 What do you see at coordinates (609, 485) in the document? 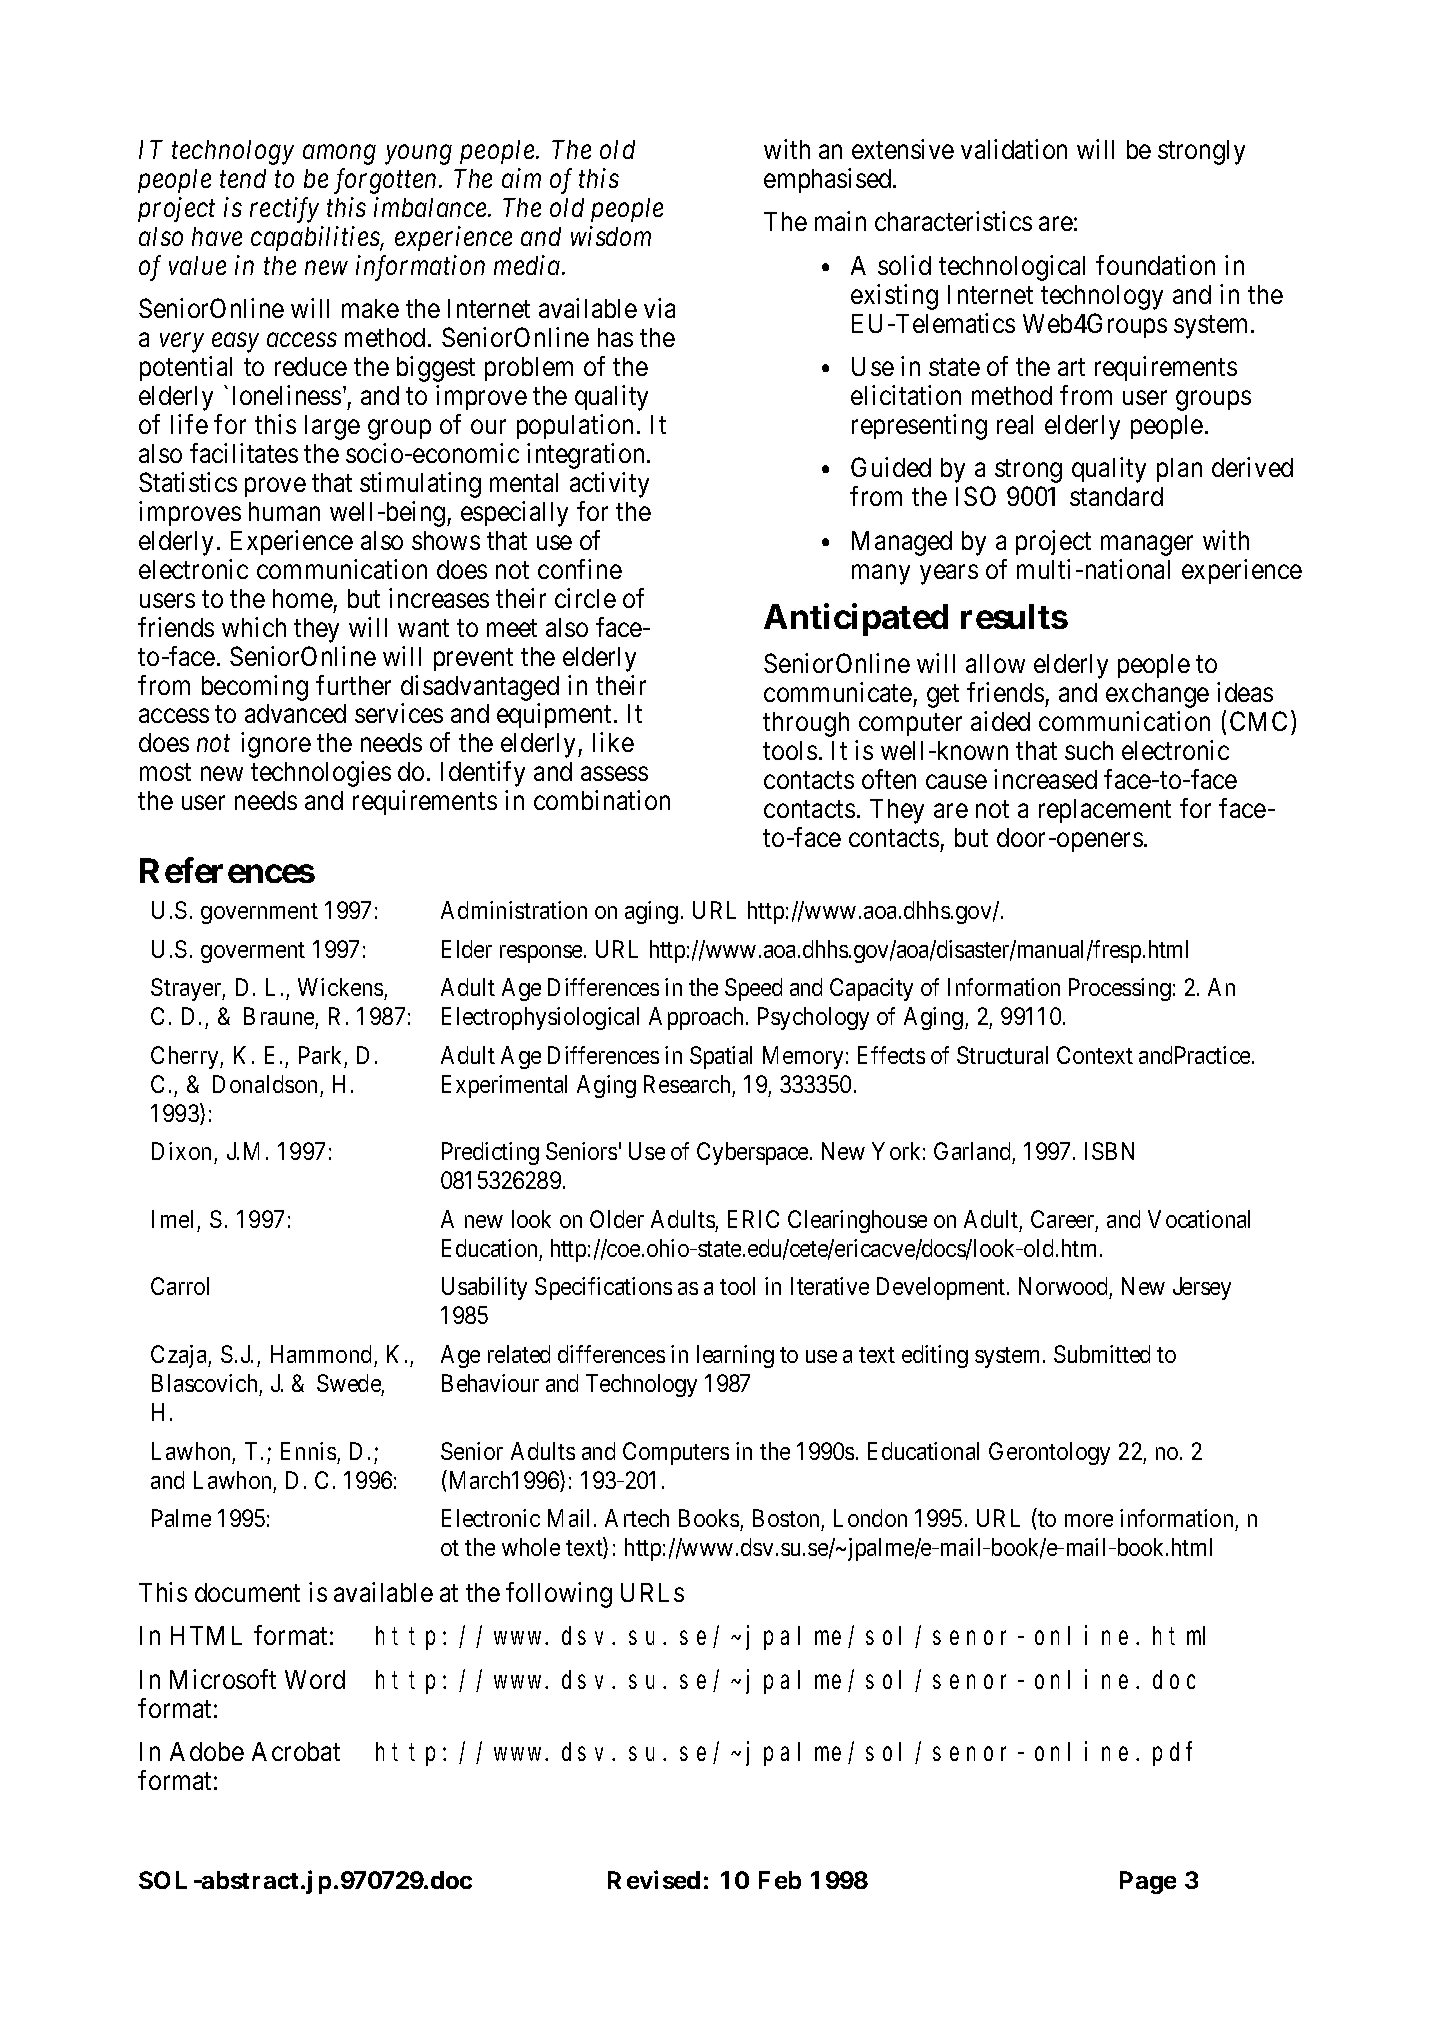
I see `activity` at bounding box center [609, 485].
